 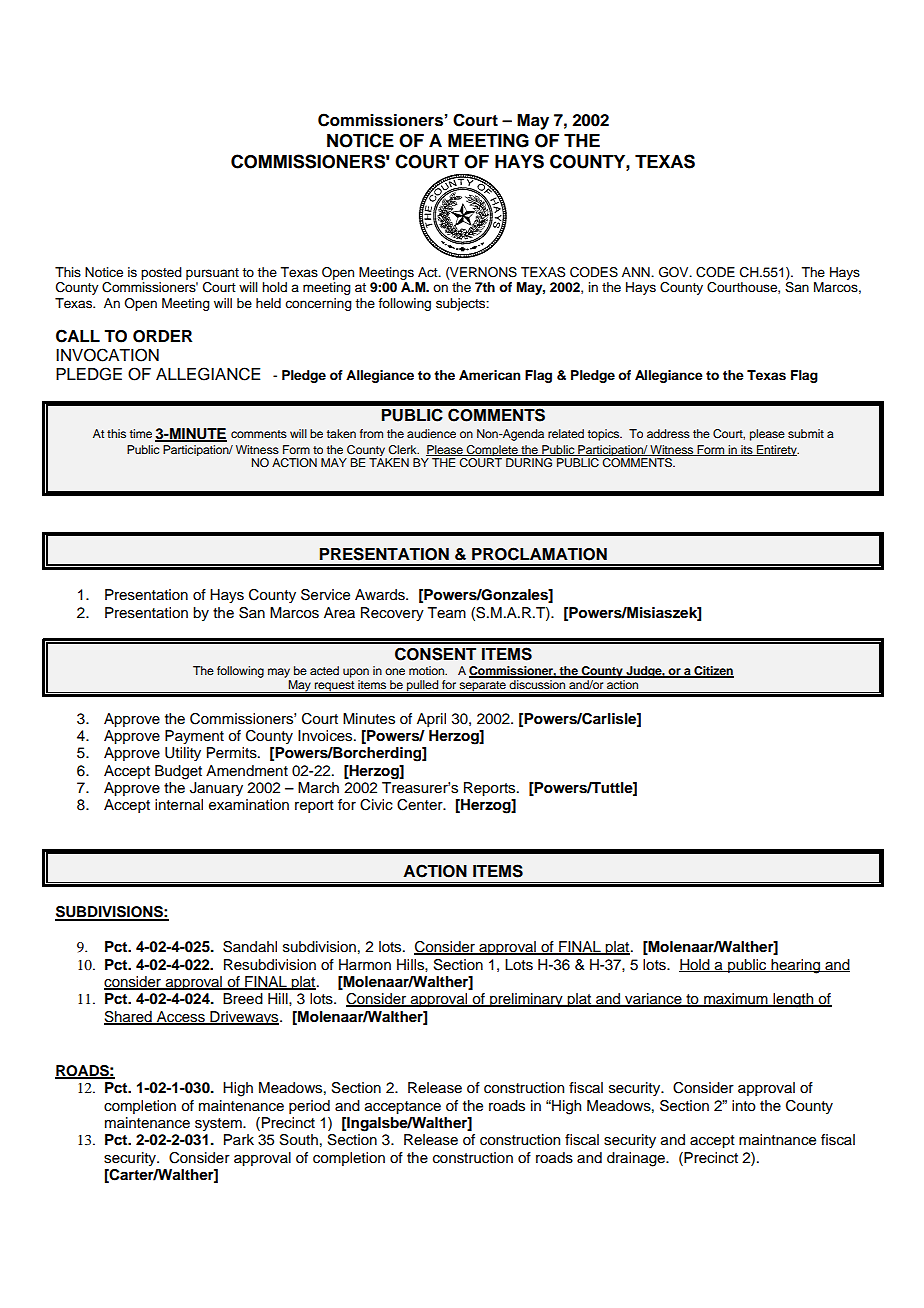 I want to click on Entirety, so click(x=777, y=450).
